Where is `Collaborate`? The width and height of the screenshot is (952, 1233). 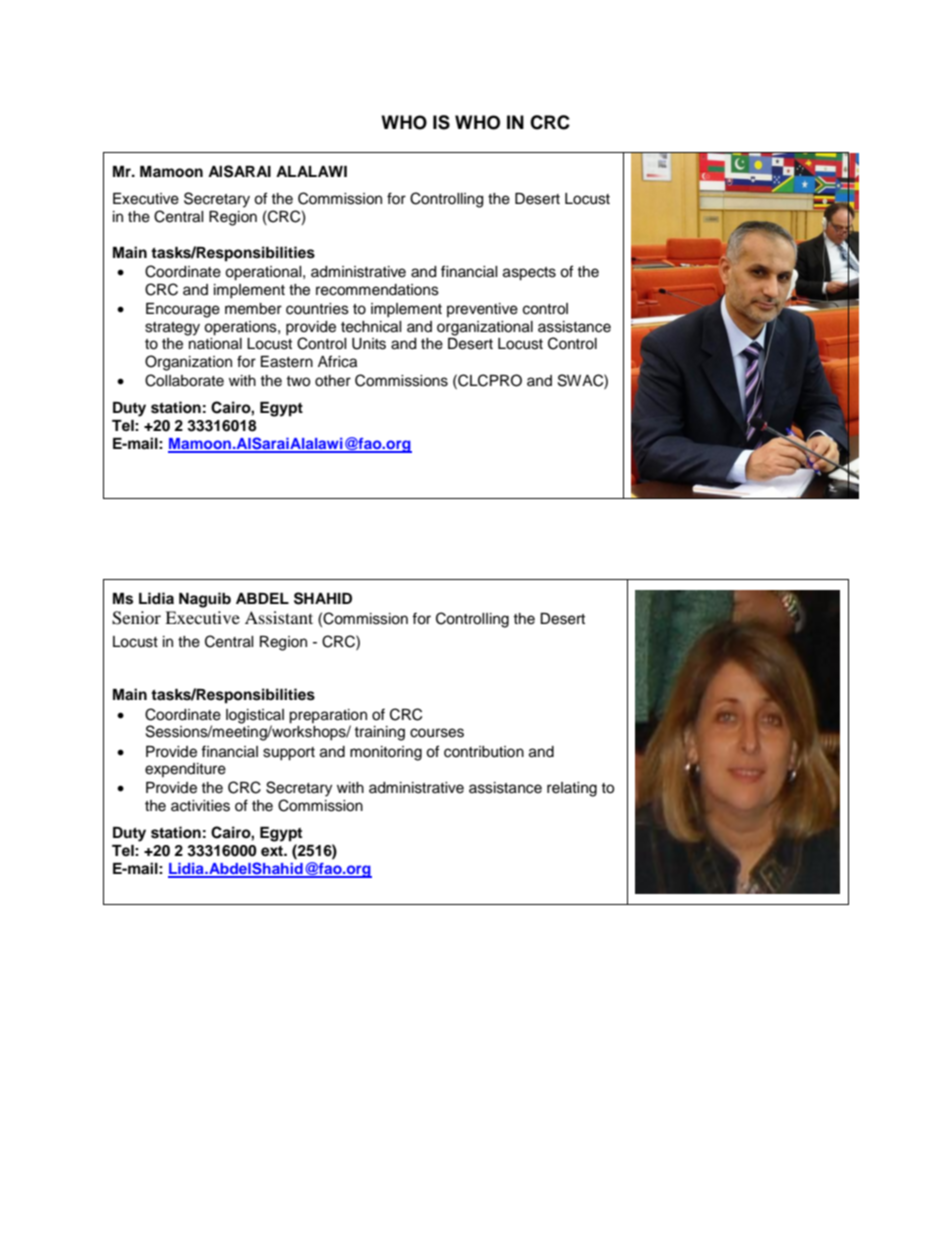 Collaborate is located at coordinates (184, 380).
